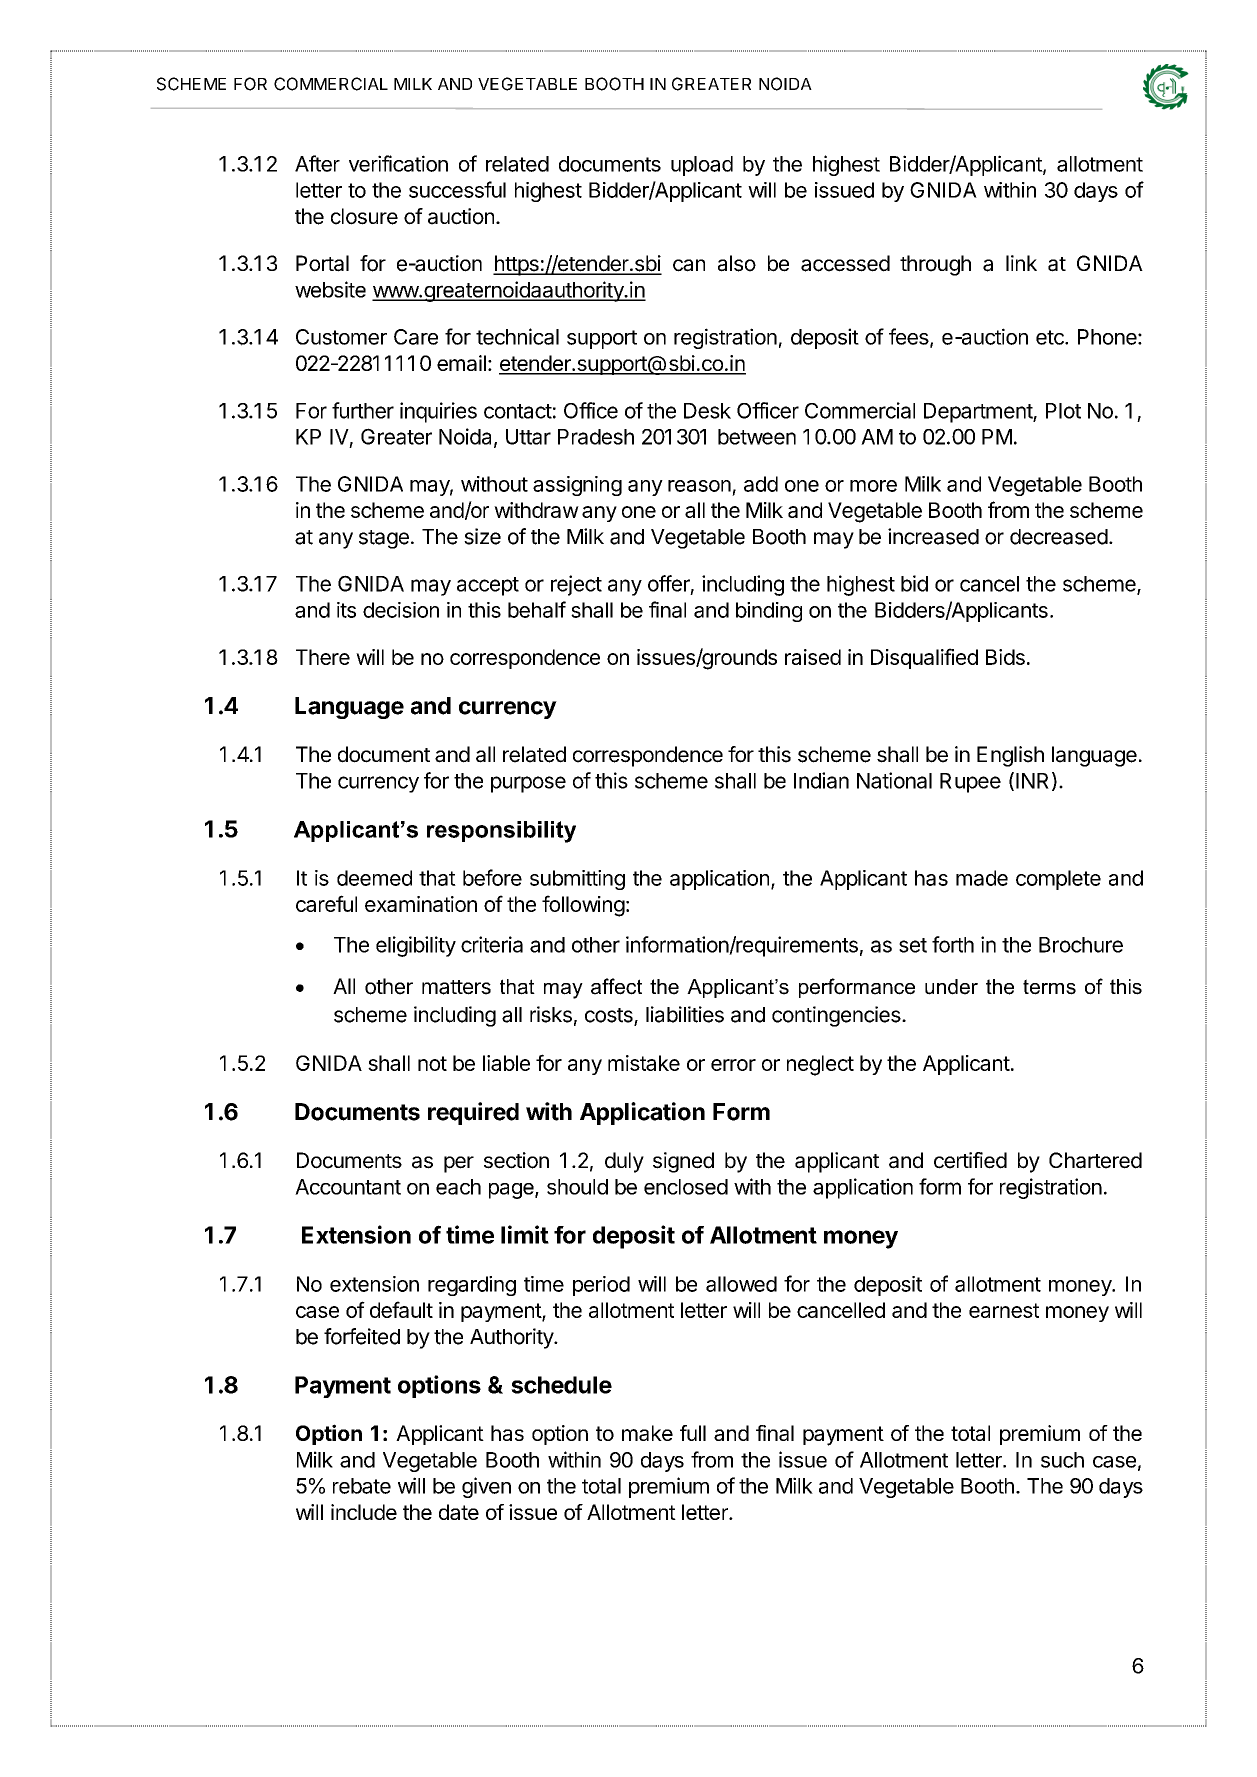 This screenshot has height=1777, width=1257. I want to click on signed, so click(683, 1162).
